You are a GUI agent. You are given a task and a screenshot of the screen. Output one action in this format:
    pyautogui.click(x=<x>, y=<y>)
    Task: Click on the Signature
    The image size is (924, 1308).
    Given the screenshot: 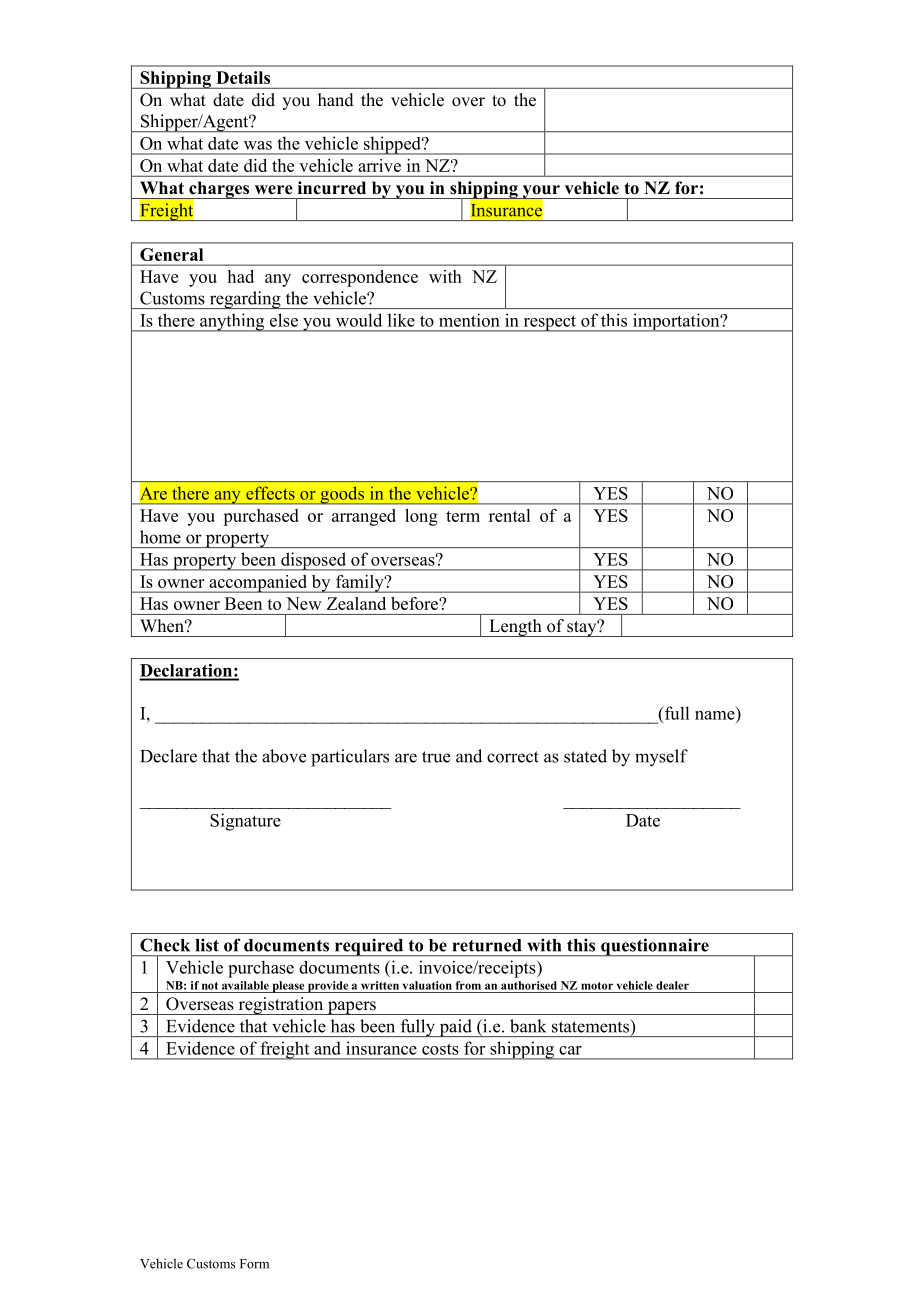 What is the action you would take?
    pyautogui.click(x=245, y=822)
